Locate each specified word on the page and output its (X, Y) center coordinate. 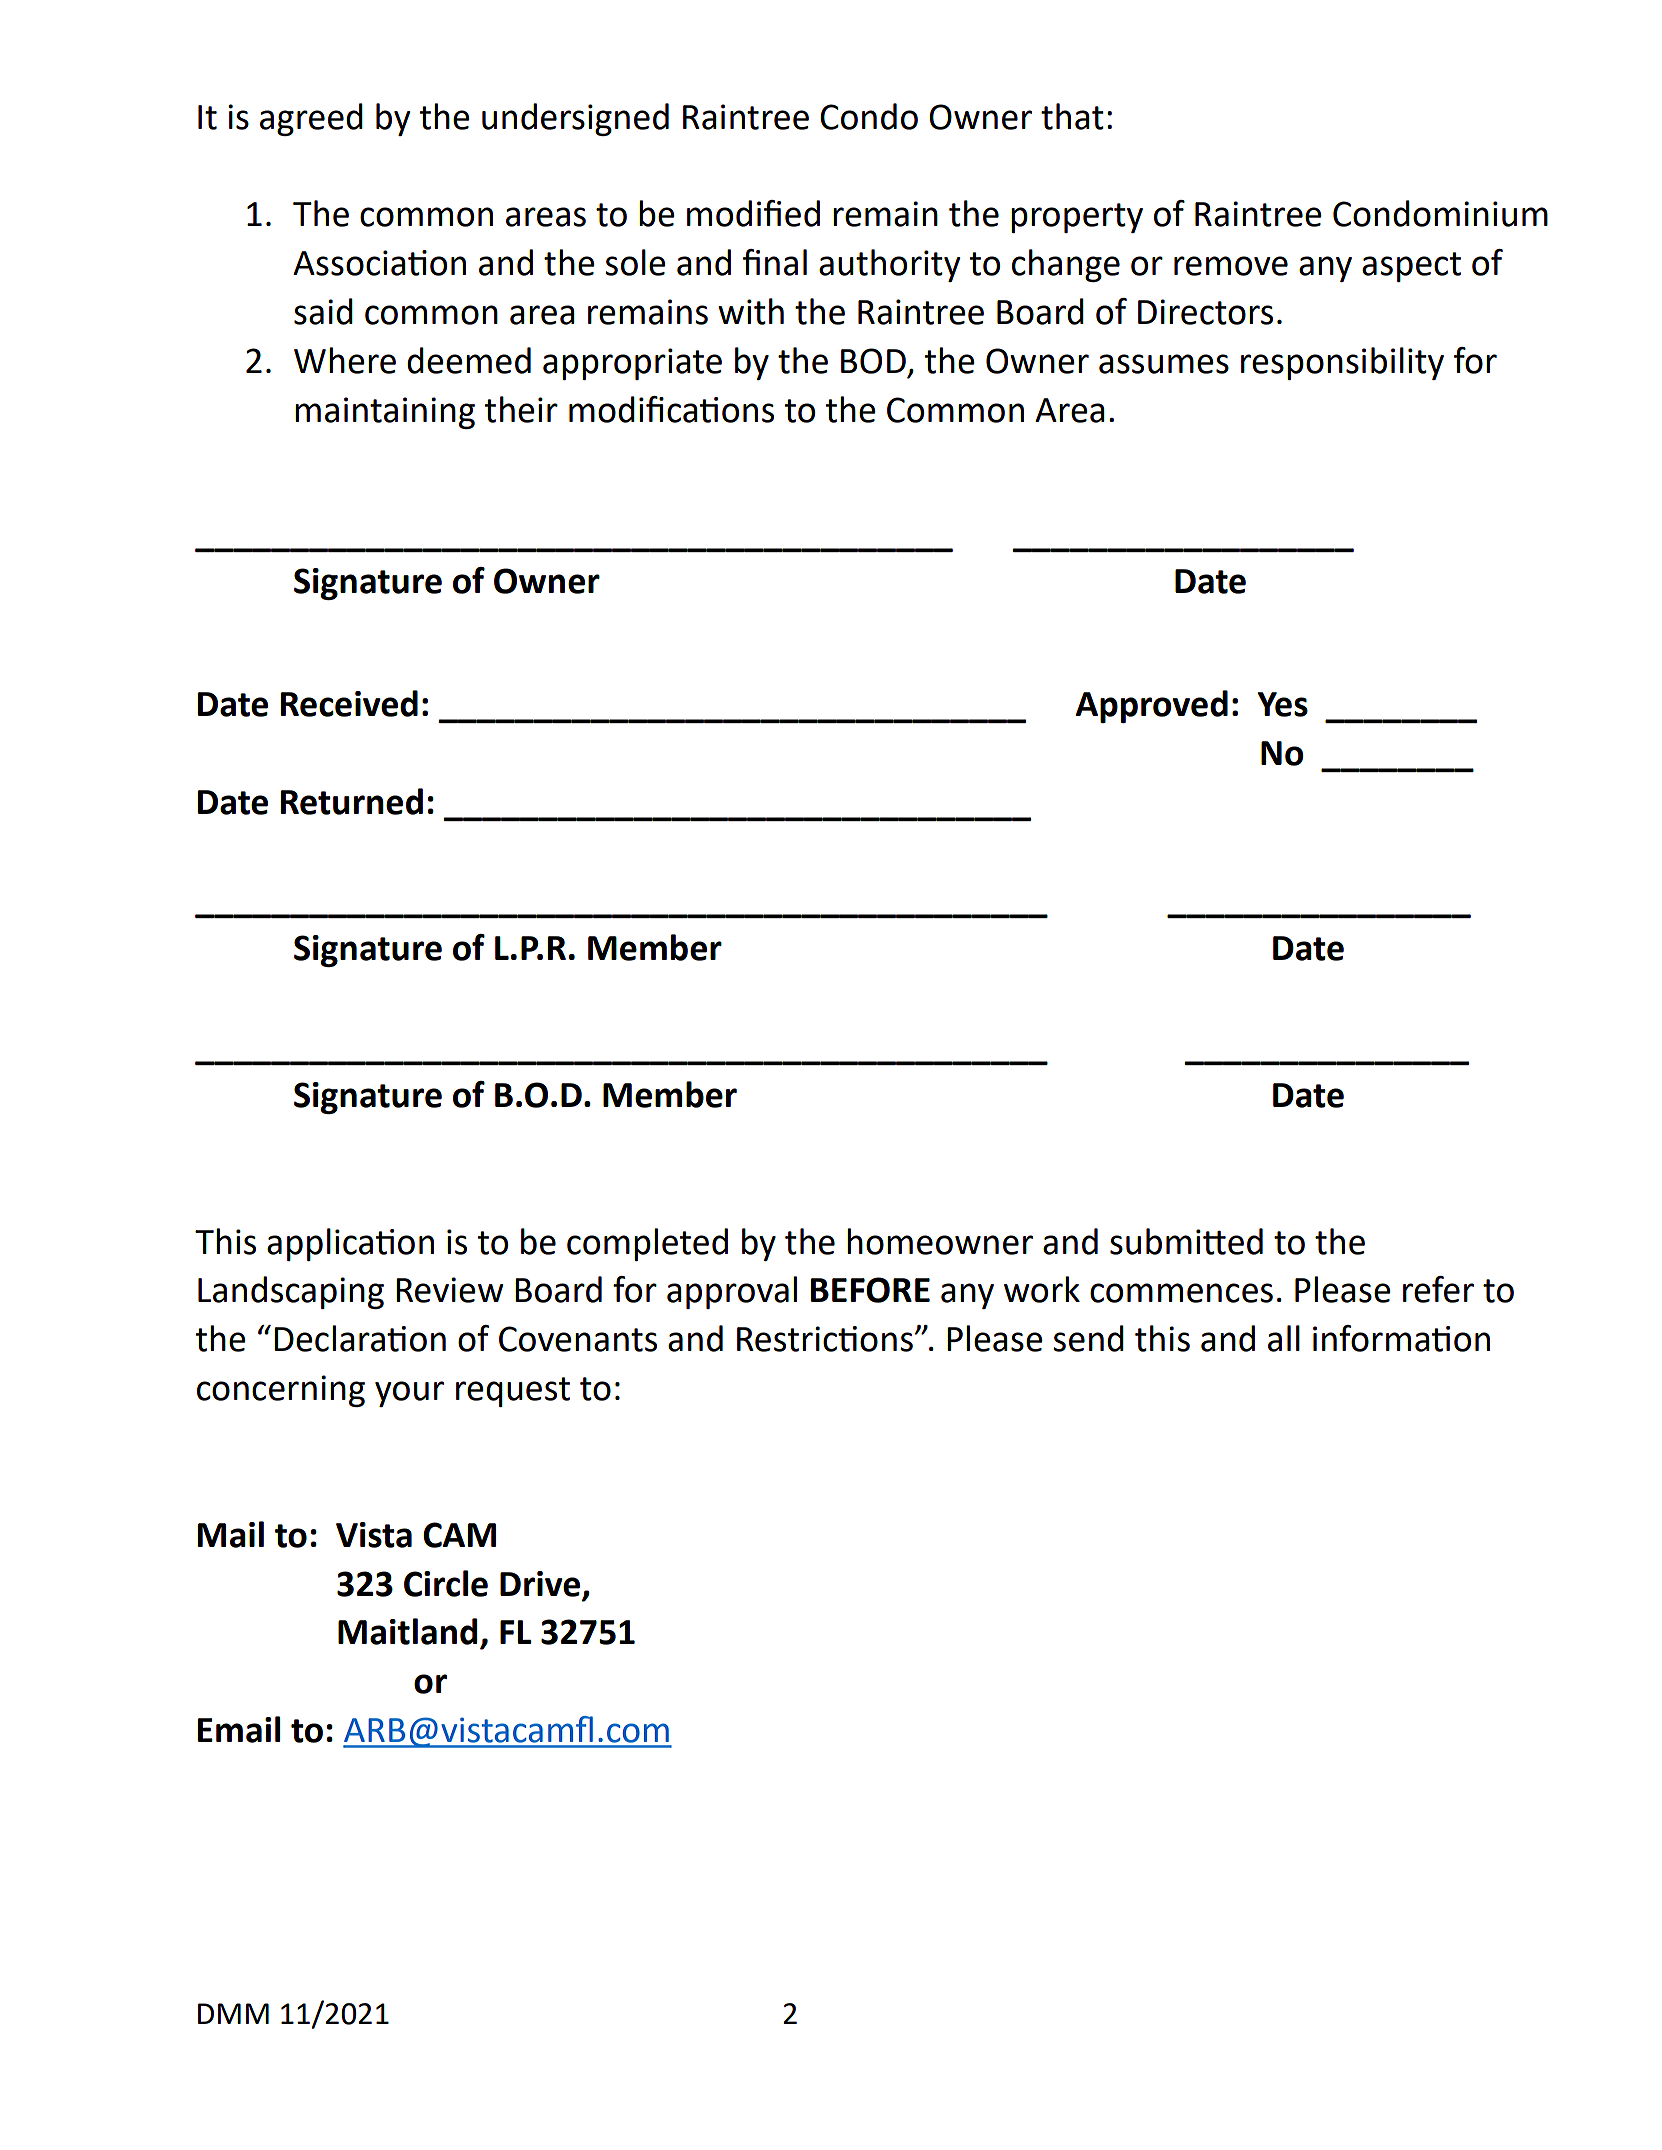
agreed (311, 119)
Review (449, 1290)
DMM (233, 2013)
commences (1181, 1293)
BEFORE (870, 1290)
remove (1231, 266)
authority (889, 265)
